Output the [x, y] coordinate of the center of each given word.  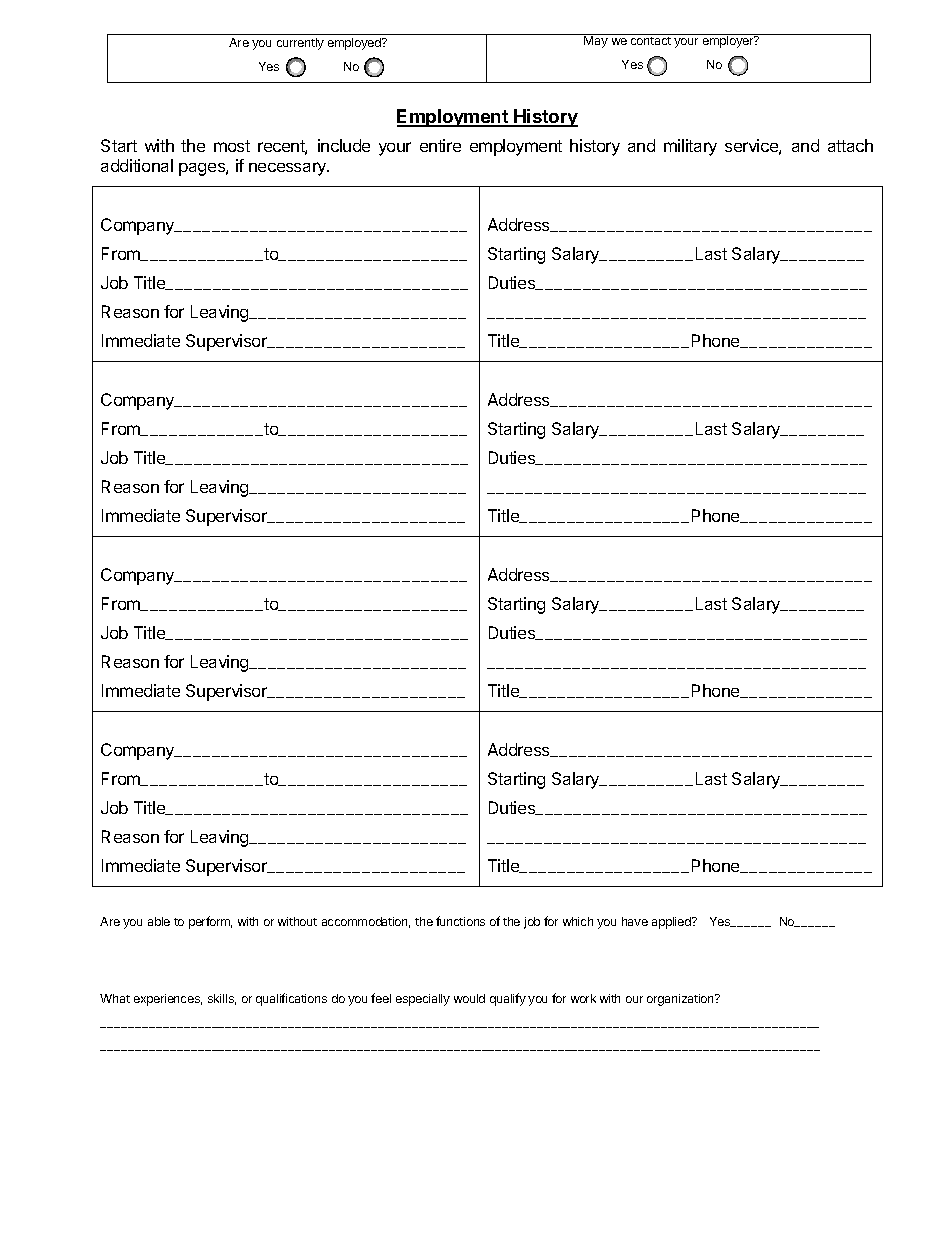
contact [651, 41]
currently [300, 44]
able [159, 921]
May [596, 41]
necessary [289, 169]
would [469, 998]
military [690, 147]
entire [440, 145]
